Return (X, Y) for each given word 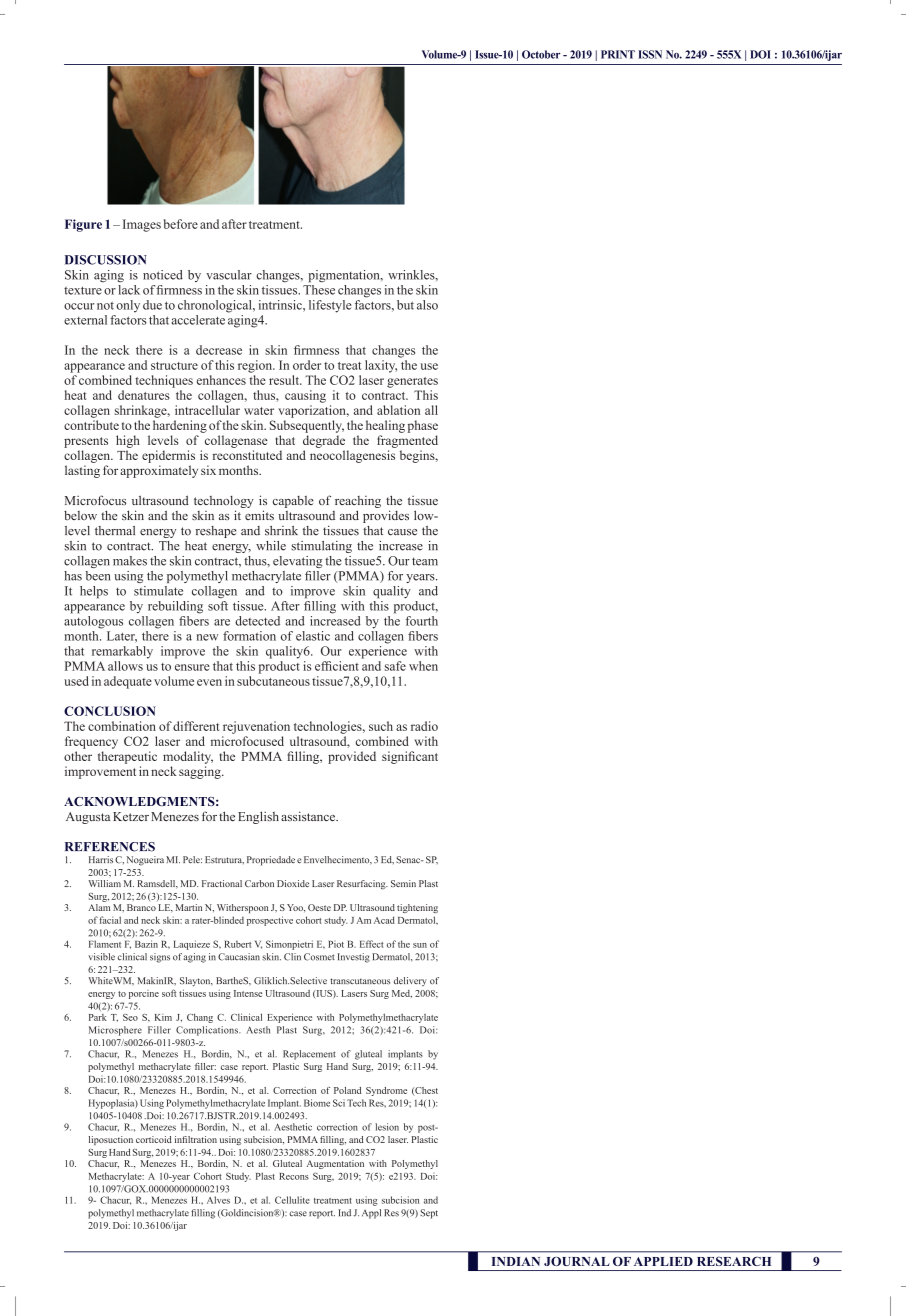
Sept (429, 1214)
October (541, 54)
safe (395, 666)
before (181, 224)
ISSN (650, 54)
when (423, 666)
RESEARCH (734, 1261)
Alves (218, 1200)
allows (125, 666)
